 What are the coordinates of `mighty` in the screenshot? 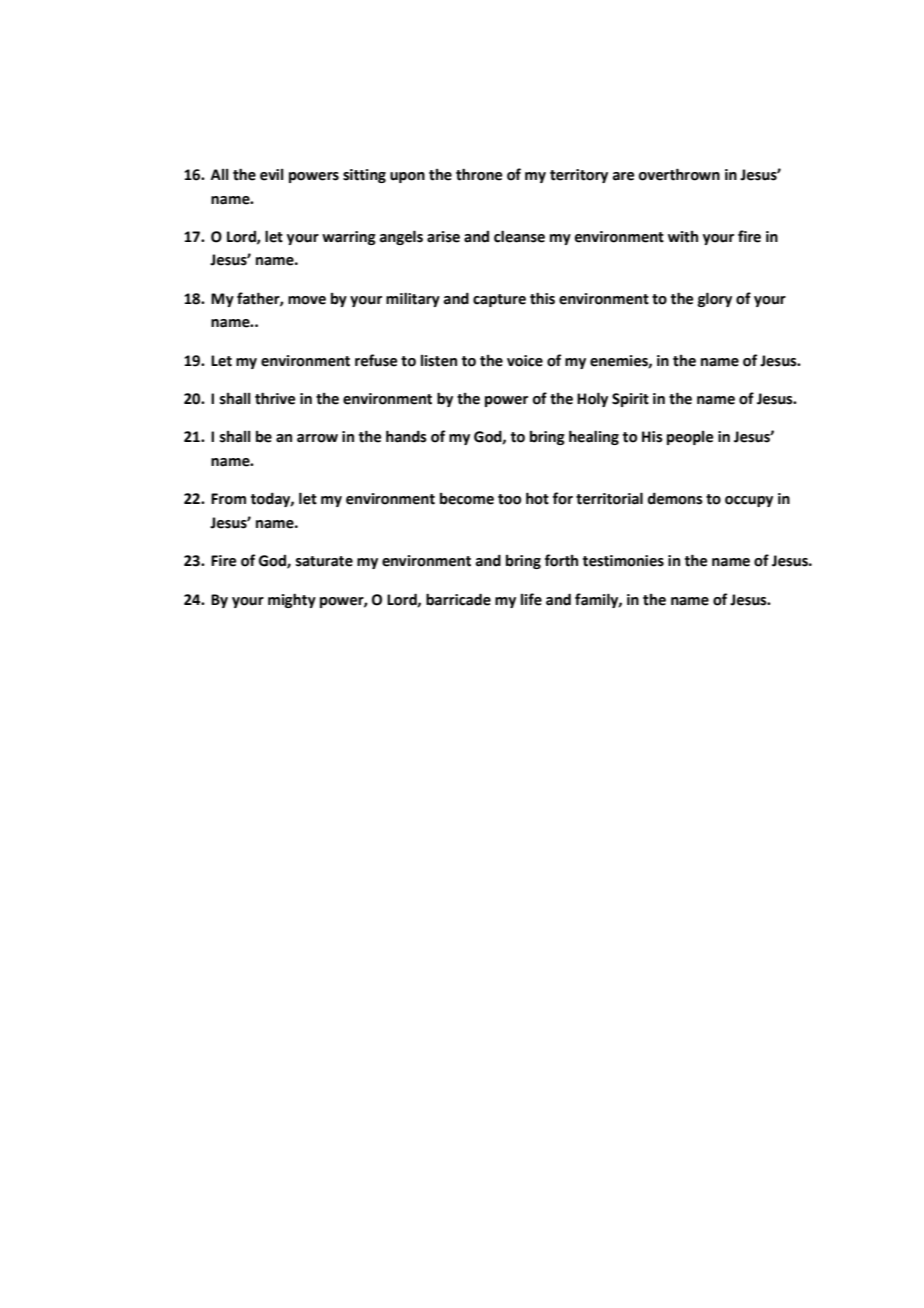 It's located at (292, 600).
